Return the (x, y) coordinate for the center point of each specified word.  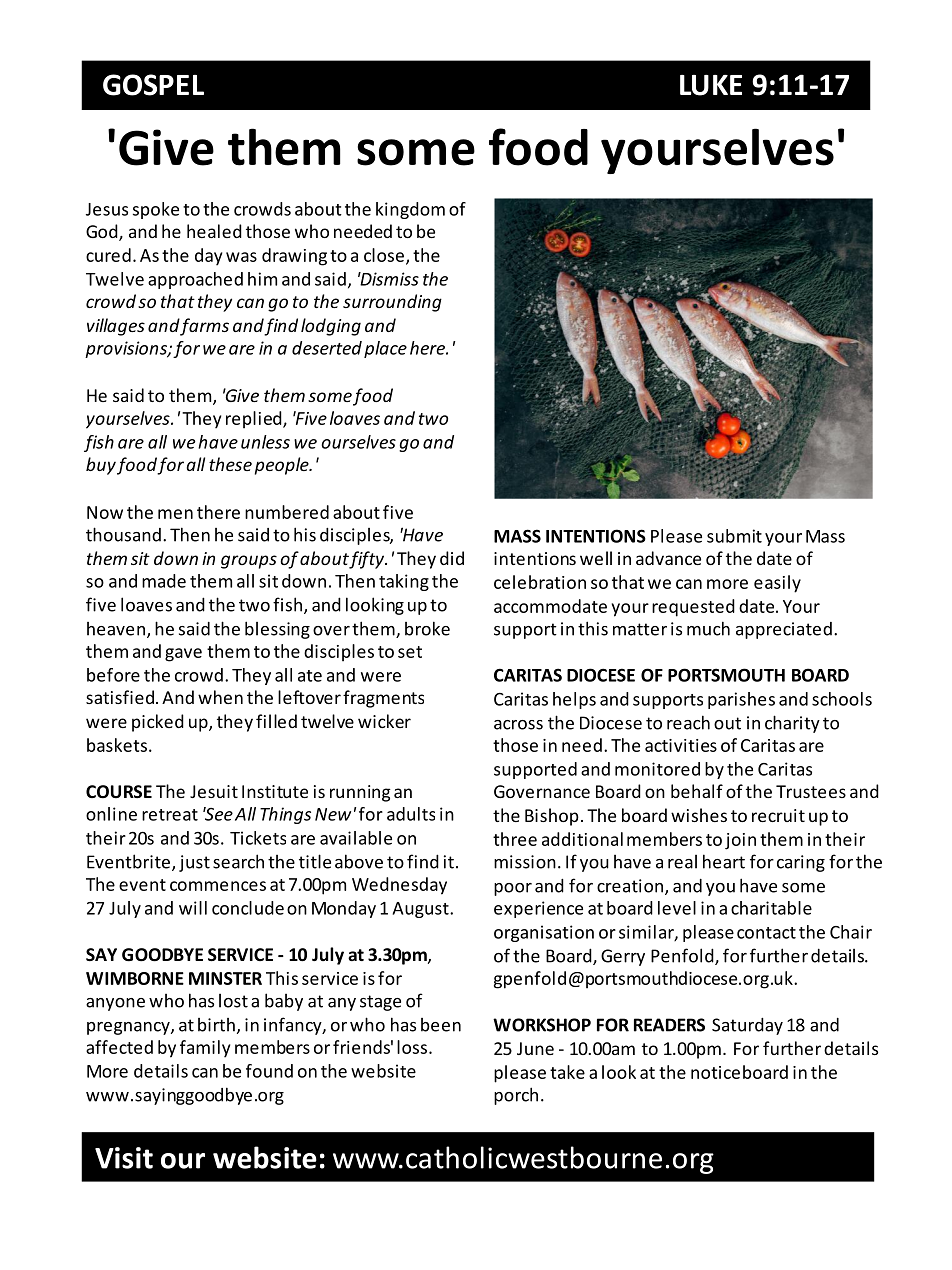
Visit (124, 1158)
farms (204, 327)
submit (734, 536)
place (385, 349)
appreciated (784, 630)
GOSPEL (153, 85)
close (384, 255)
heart (724, 861)
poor (513, 889)
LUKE (711, 85)
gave (183, 655)
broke (427, 628)
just (194, 863)
